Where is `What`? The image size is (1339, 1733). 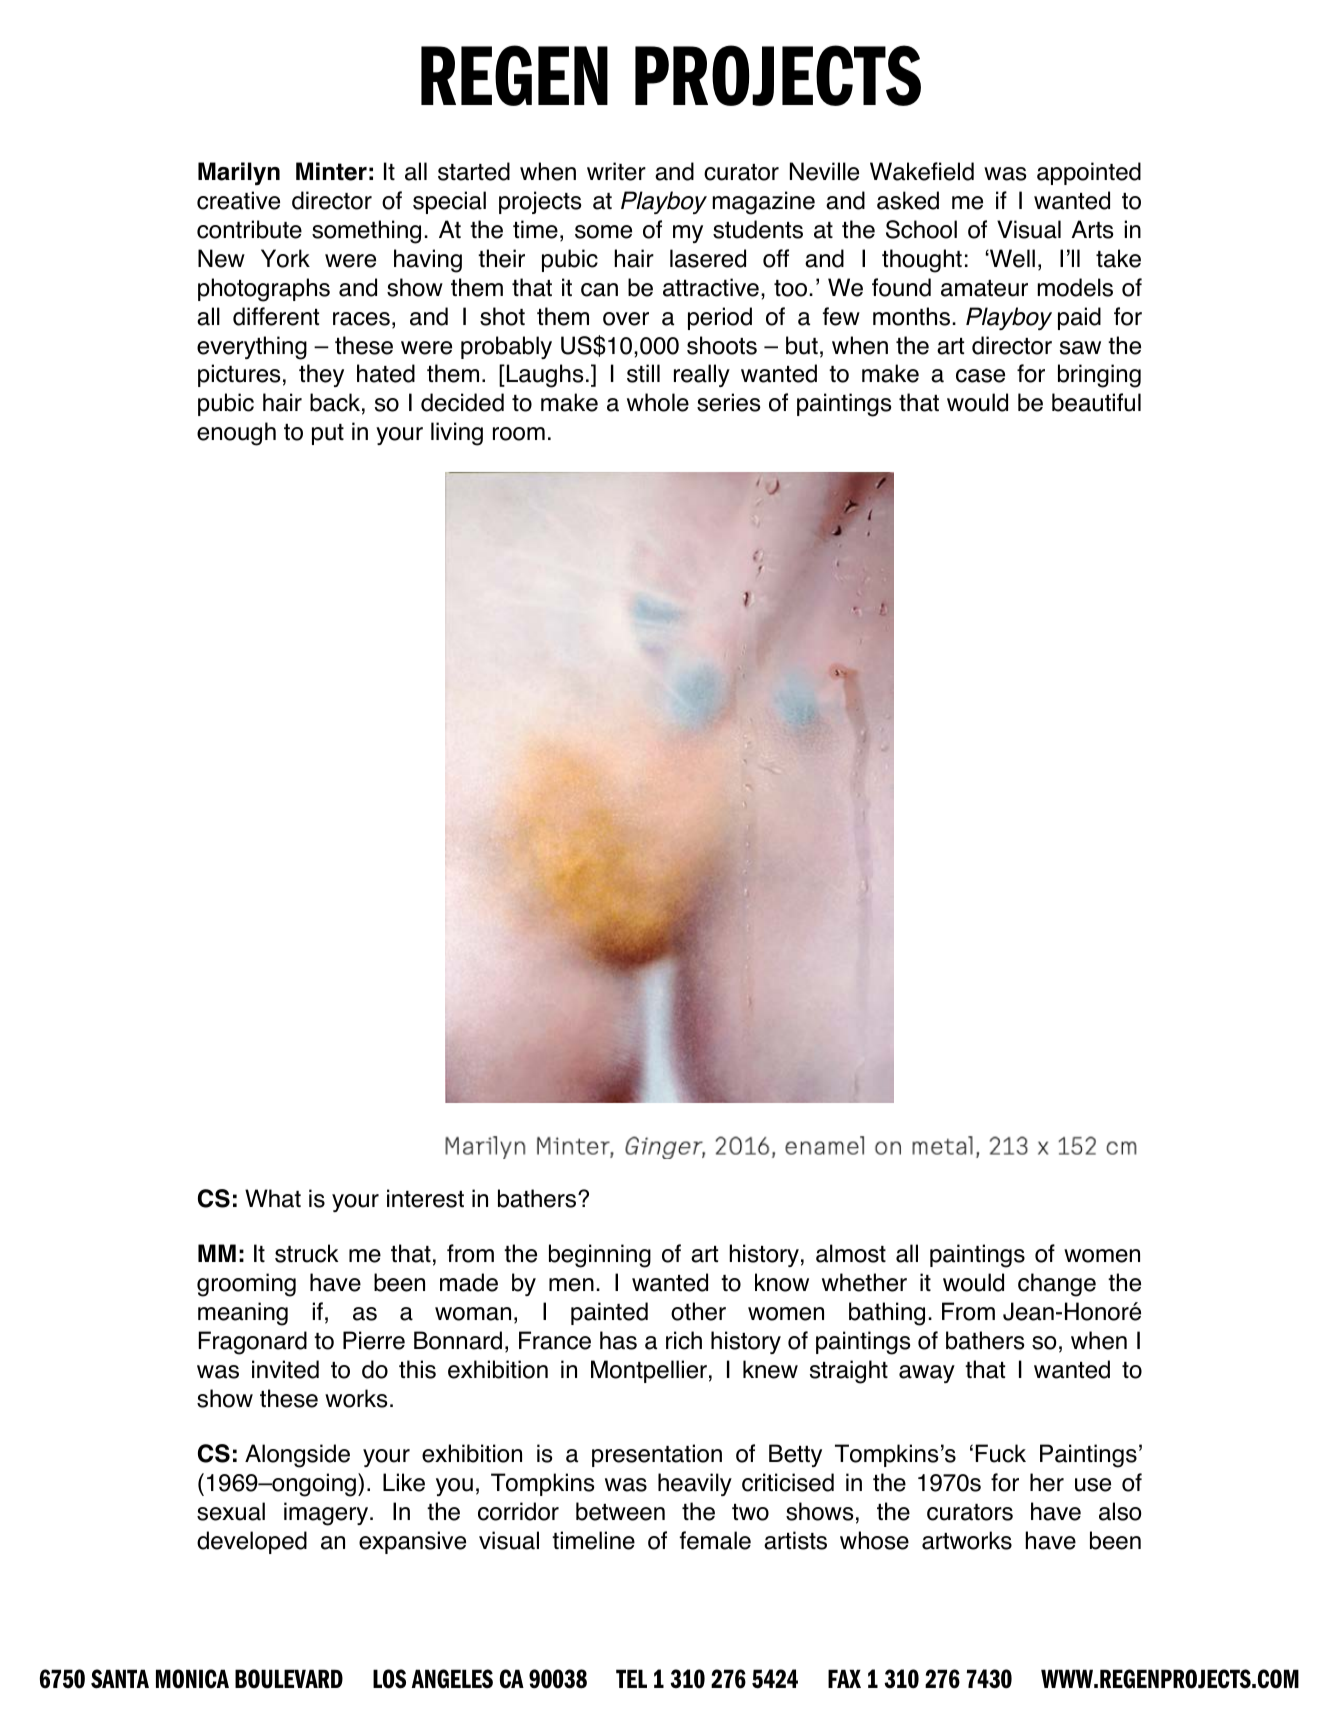
What is located at coordinates (273, 1198).
